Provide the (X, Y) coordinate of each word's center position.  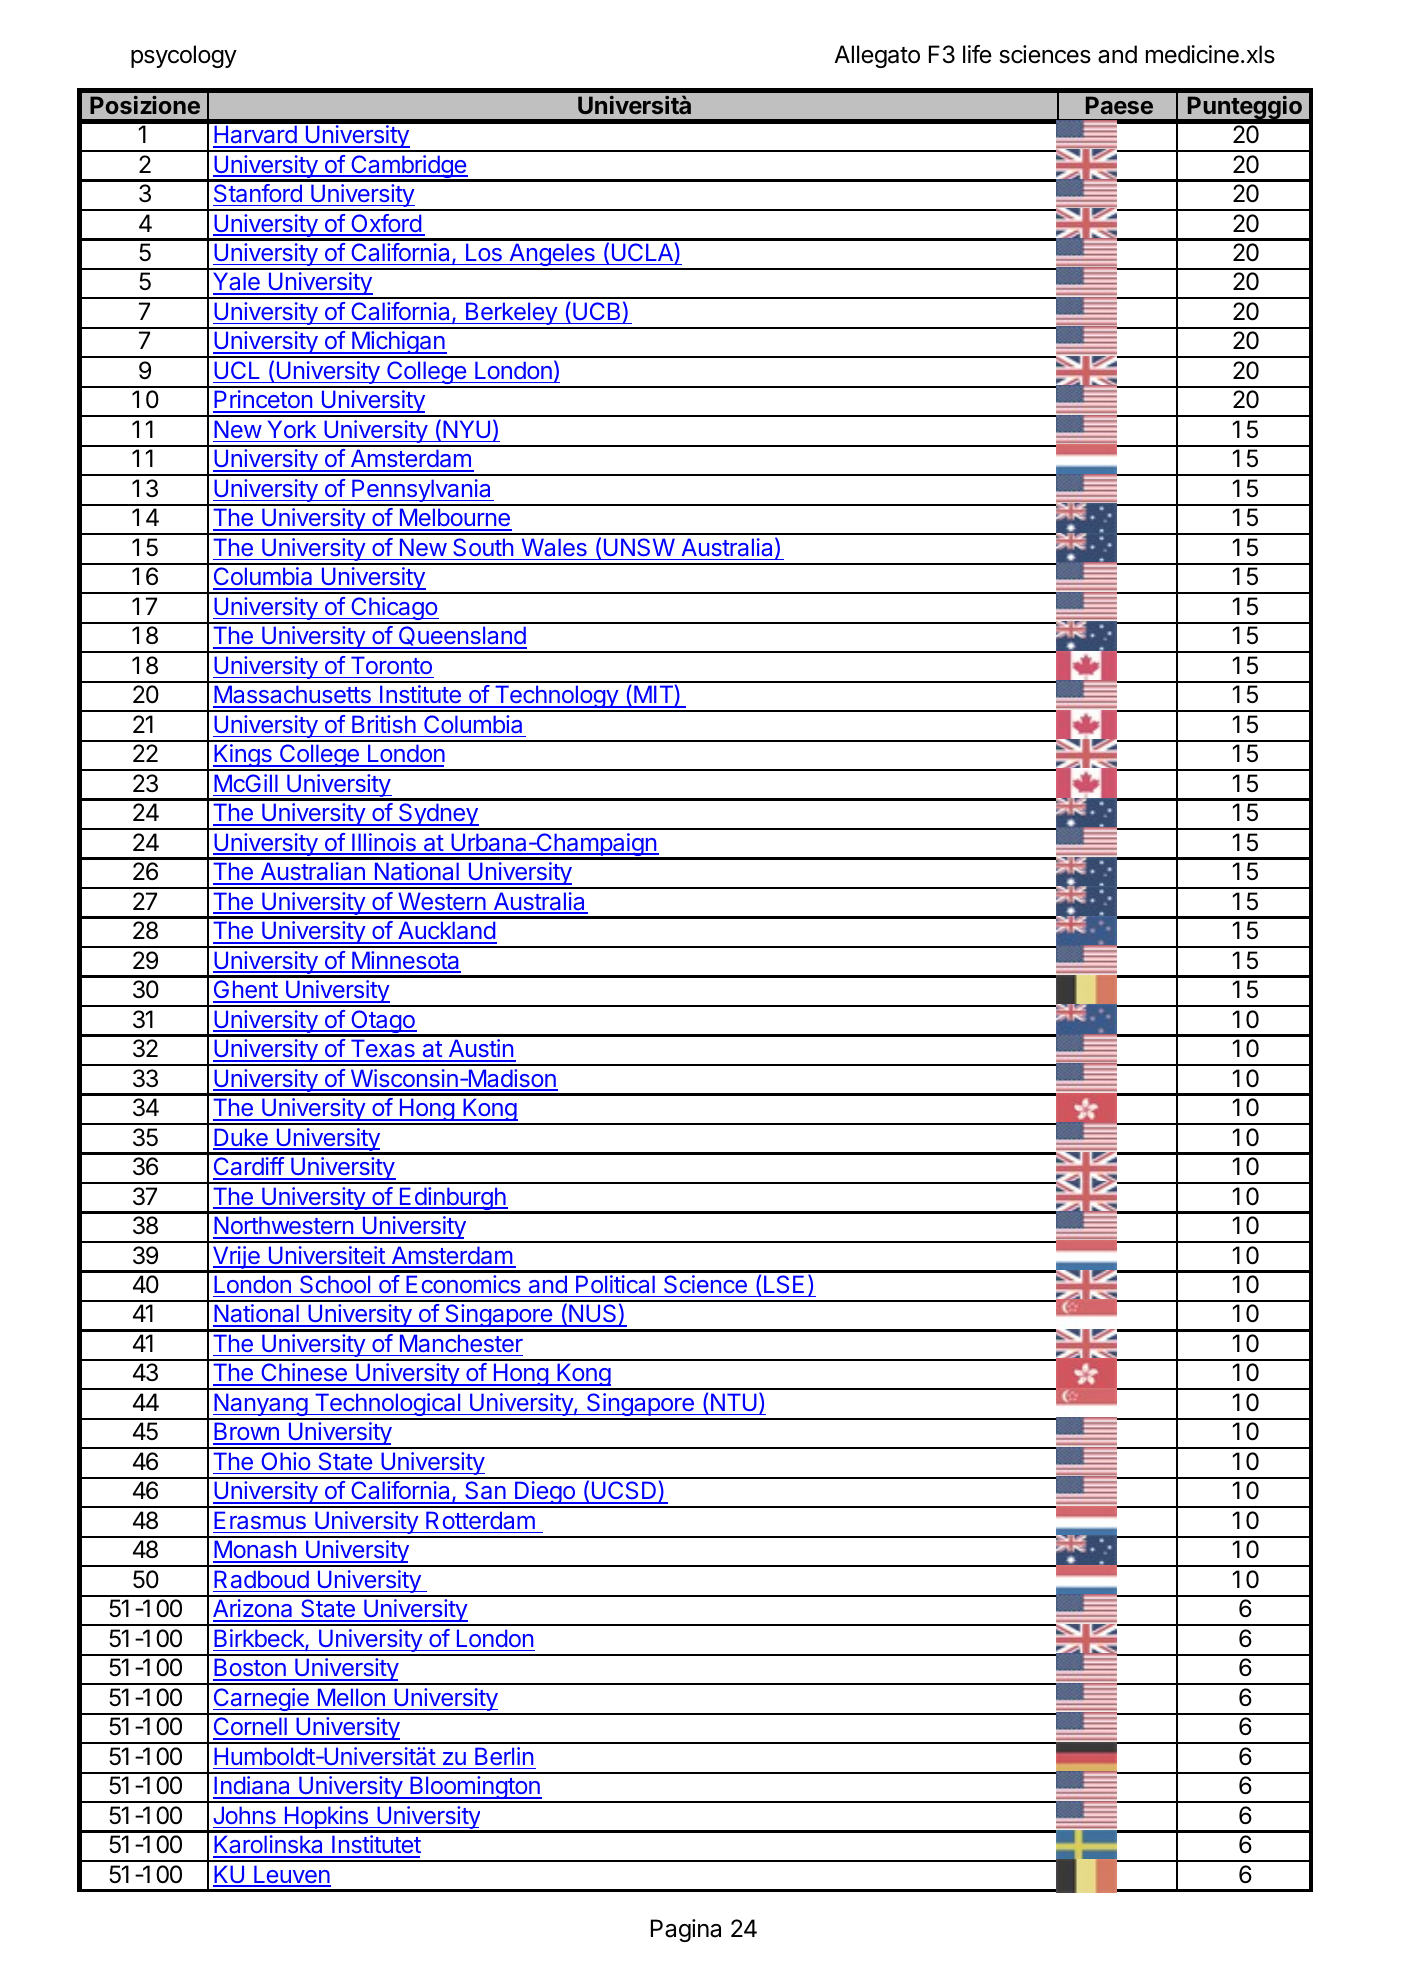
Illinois (384, 843)
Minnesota (405, 961)
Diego (545, 1494)
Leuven (291, 1875)
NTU (734, 1402)
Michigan (398, 344)
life (977, 54)
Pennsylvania (422, 492)
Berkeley (511, 315)
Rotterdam (480, 1520)
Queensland (461, 637)
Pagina (686, 1930)
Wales (554, 547)
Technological (387, 1406)
